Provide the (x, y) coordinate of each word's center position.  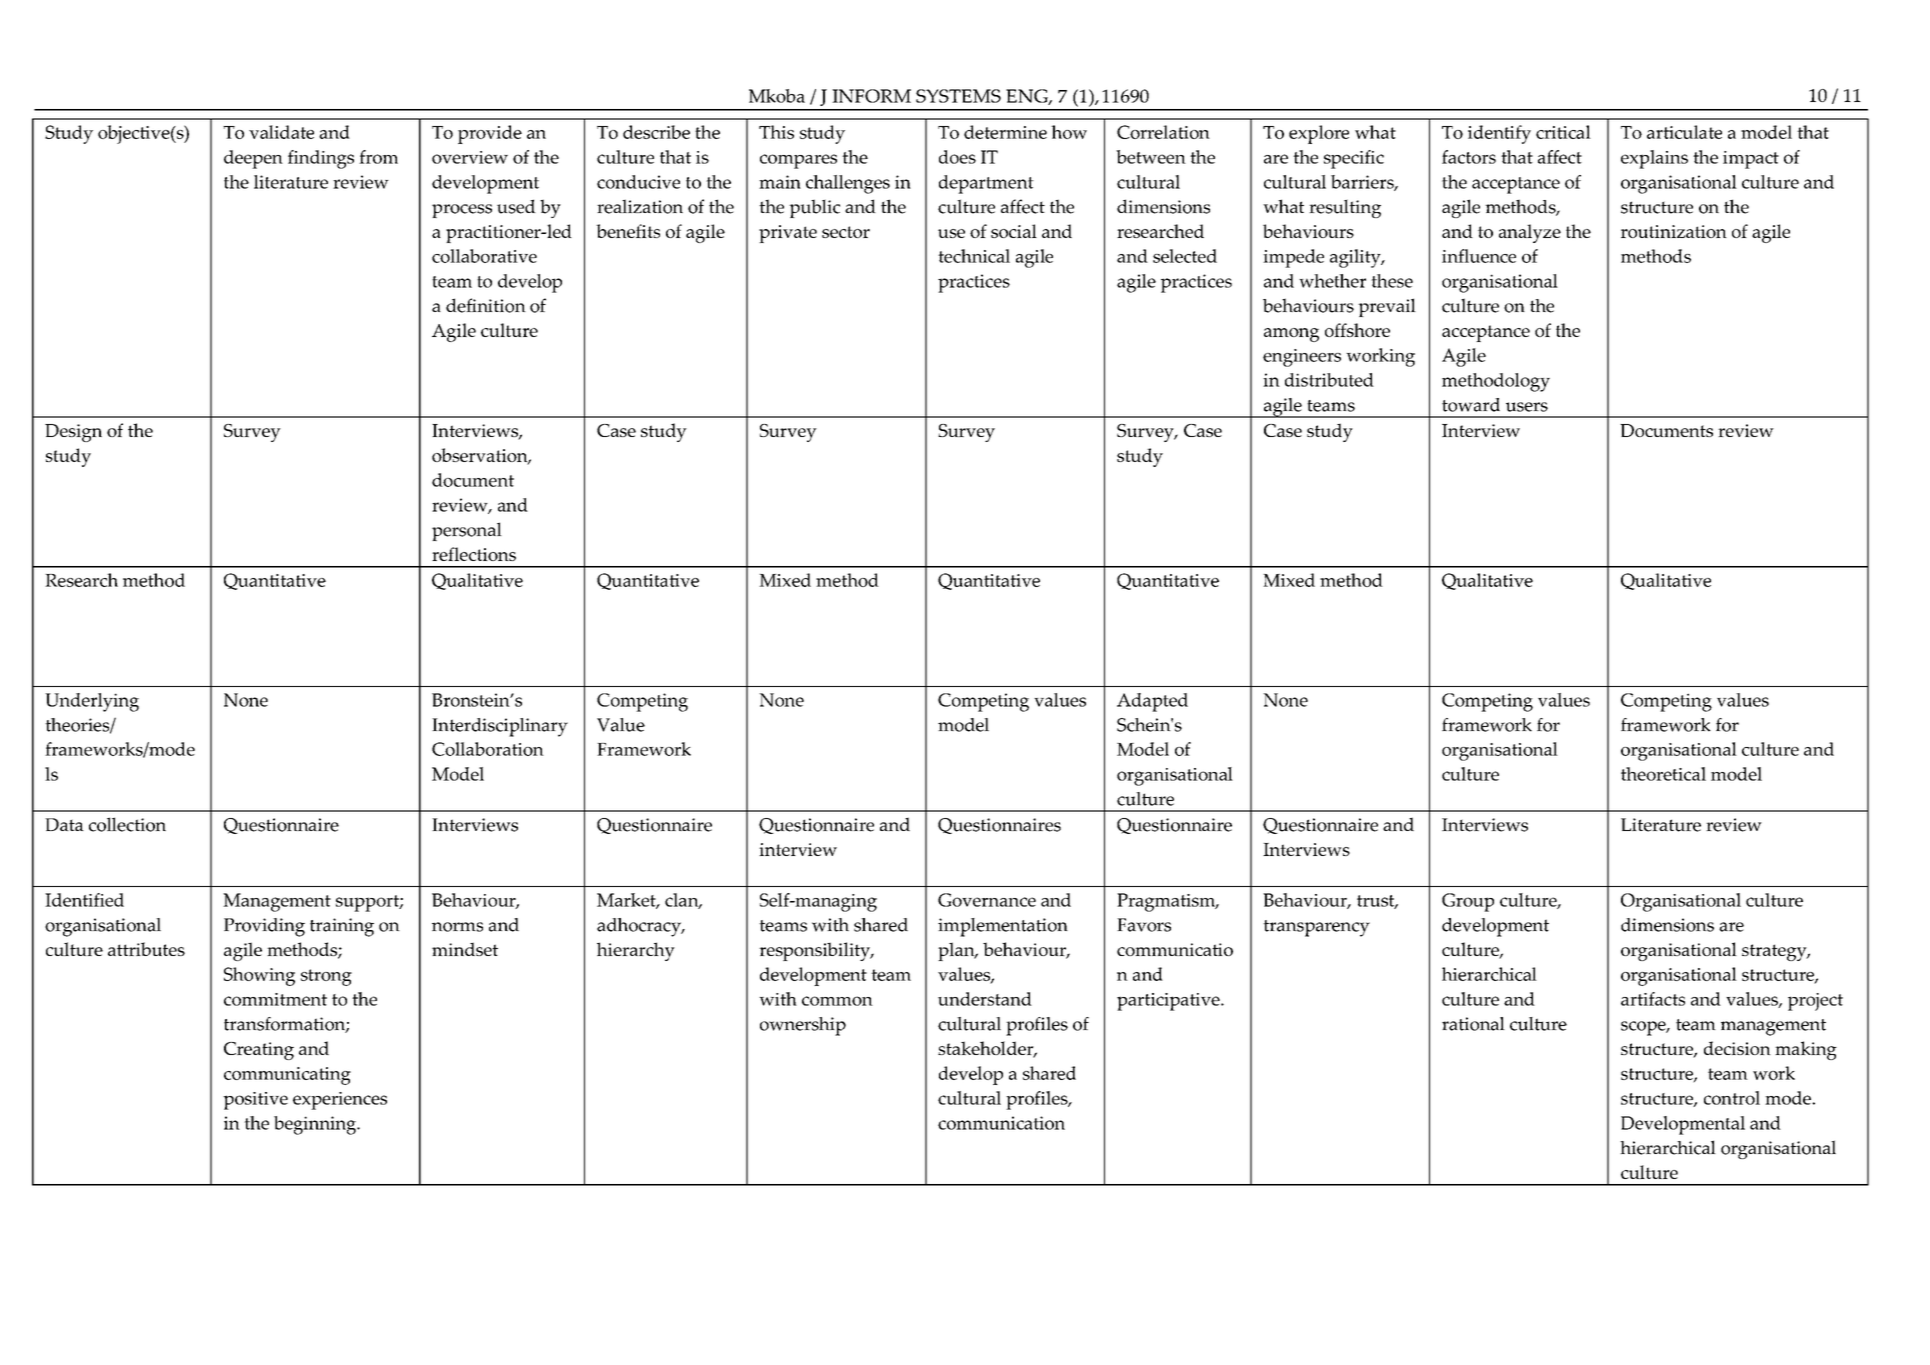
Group (1468, 902)
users (1527, 407)
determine (1005, 132)
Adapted (1152, 702)
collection (127, 824)
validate (281, 132)
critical (1563, 132)
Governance (987, 900)
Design (73, 433)
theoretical (1663, 774)
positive (255, 1101)
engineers (1302, 358)
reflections (474, 554)
